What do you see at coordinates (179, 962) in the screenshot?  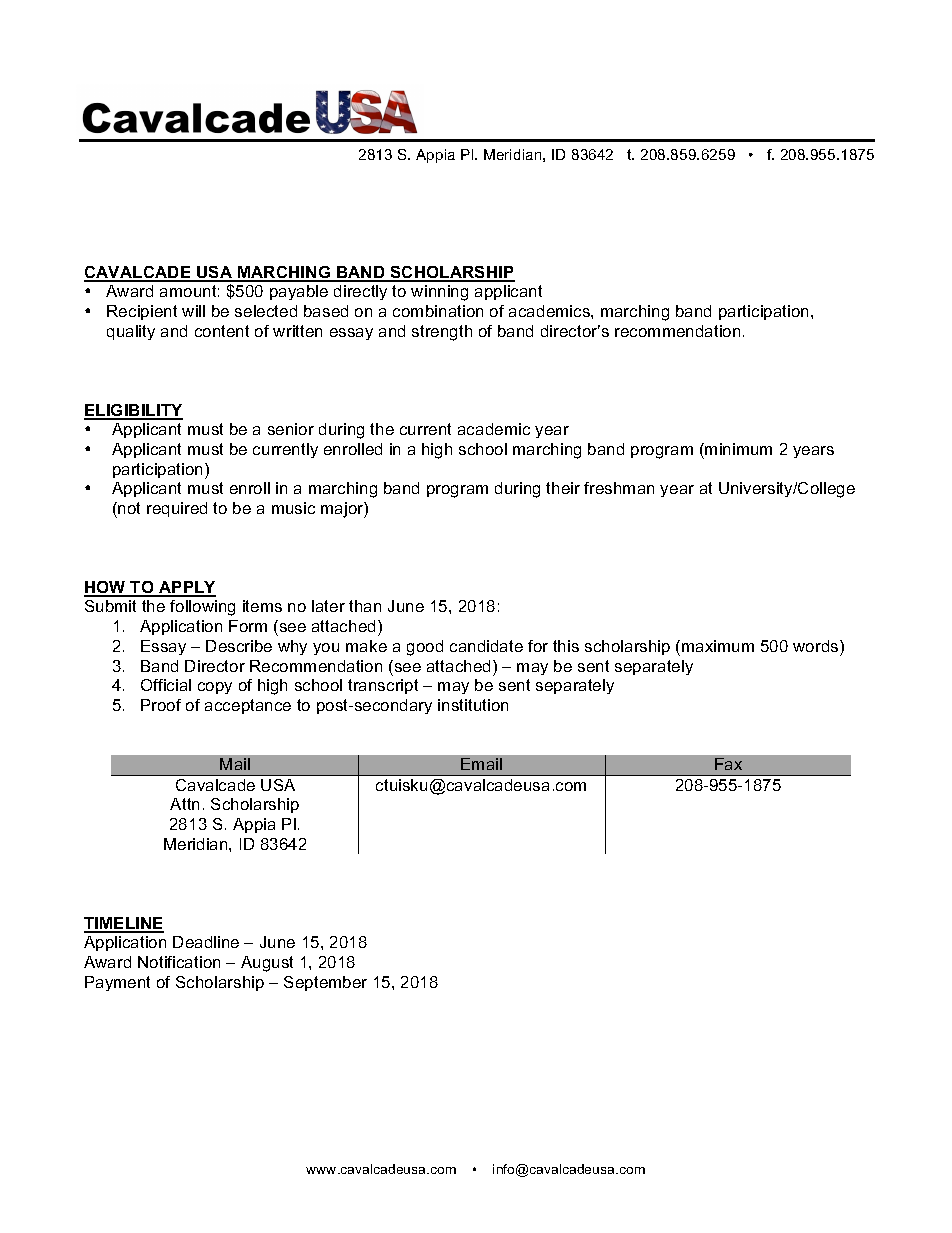 I see `Notification` at bounding box center [179, 962].
